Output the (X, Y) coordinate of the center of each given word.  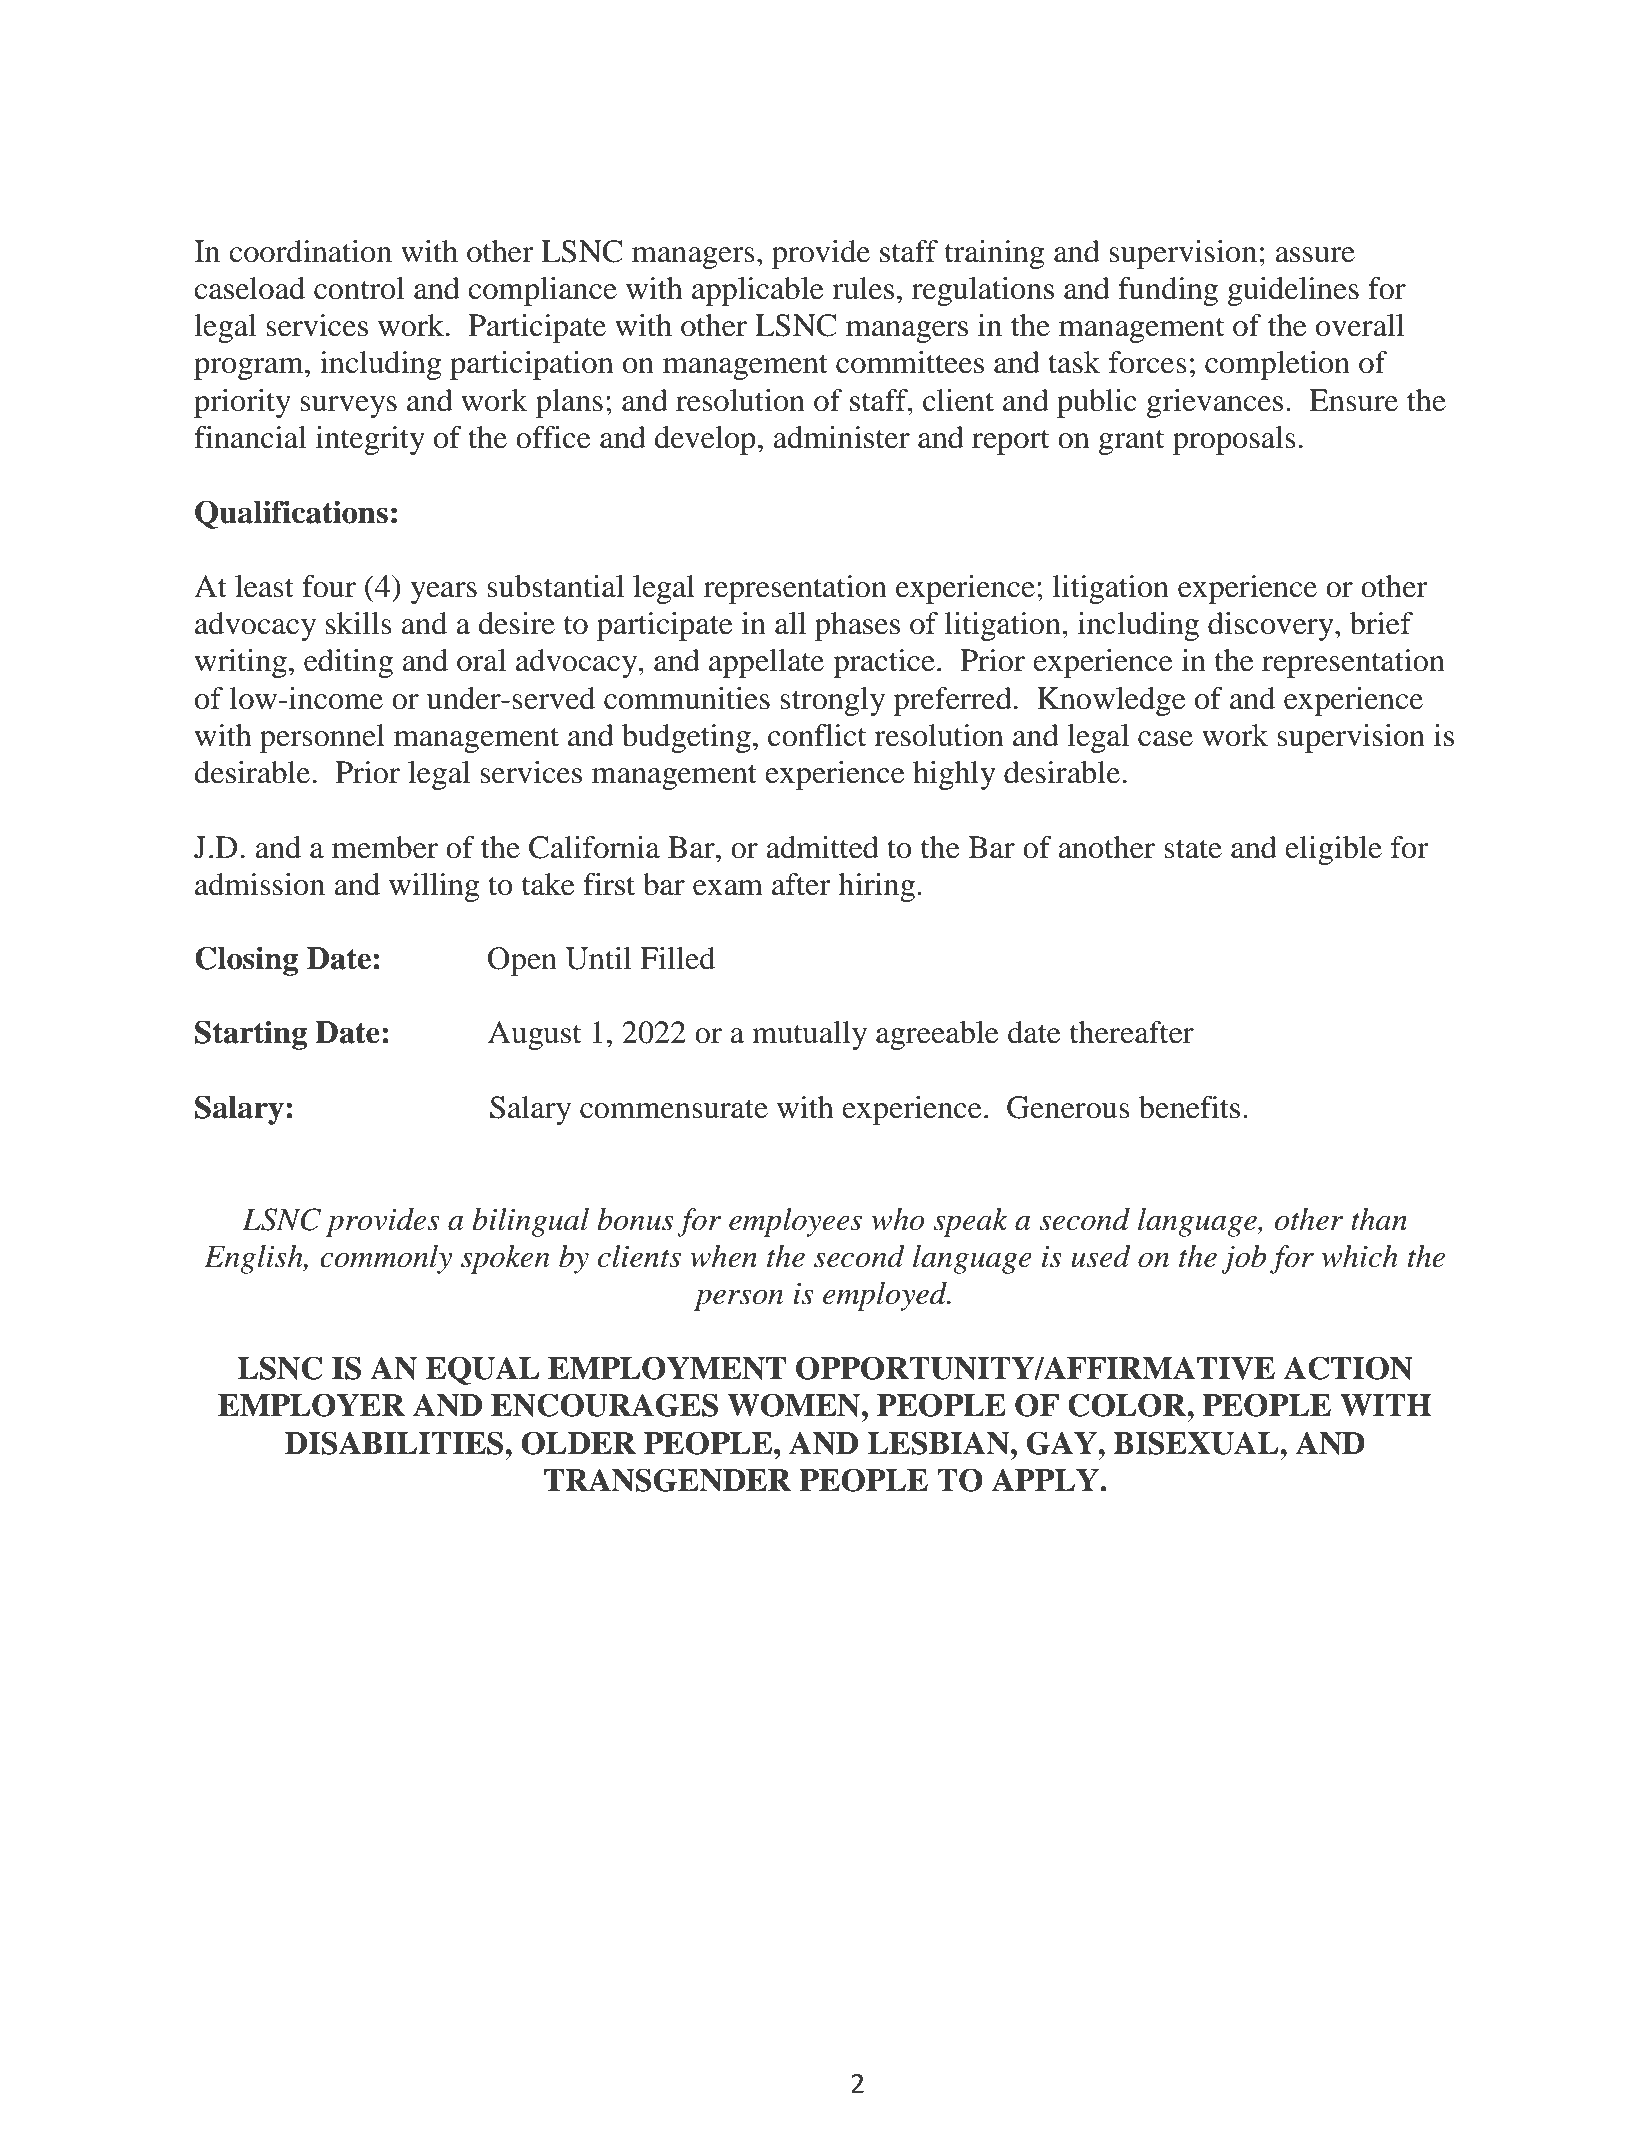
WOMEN (794, 1405)
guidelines (1293, 291)
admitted (823, 847)
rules (863, 288)
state (1193, 849)
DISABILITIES (395, 1443)
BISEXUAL (1197, 1443)
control (359, 288)
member (385, 847)
